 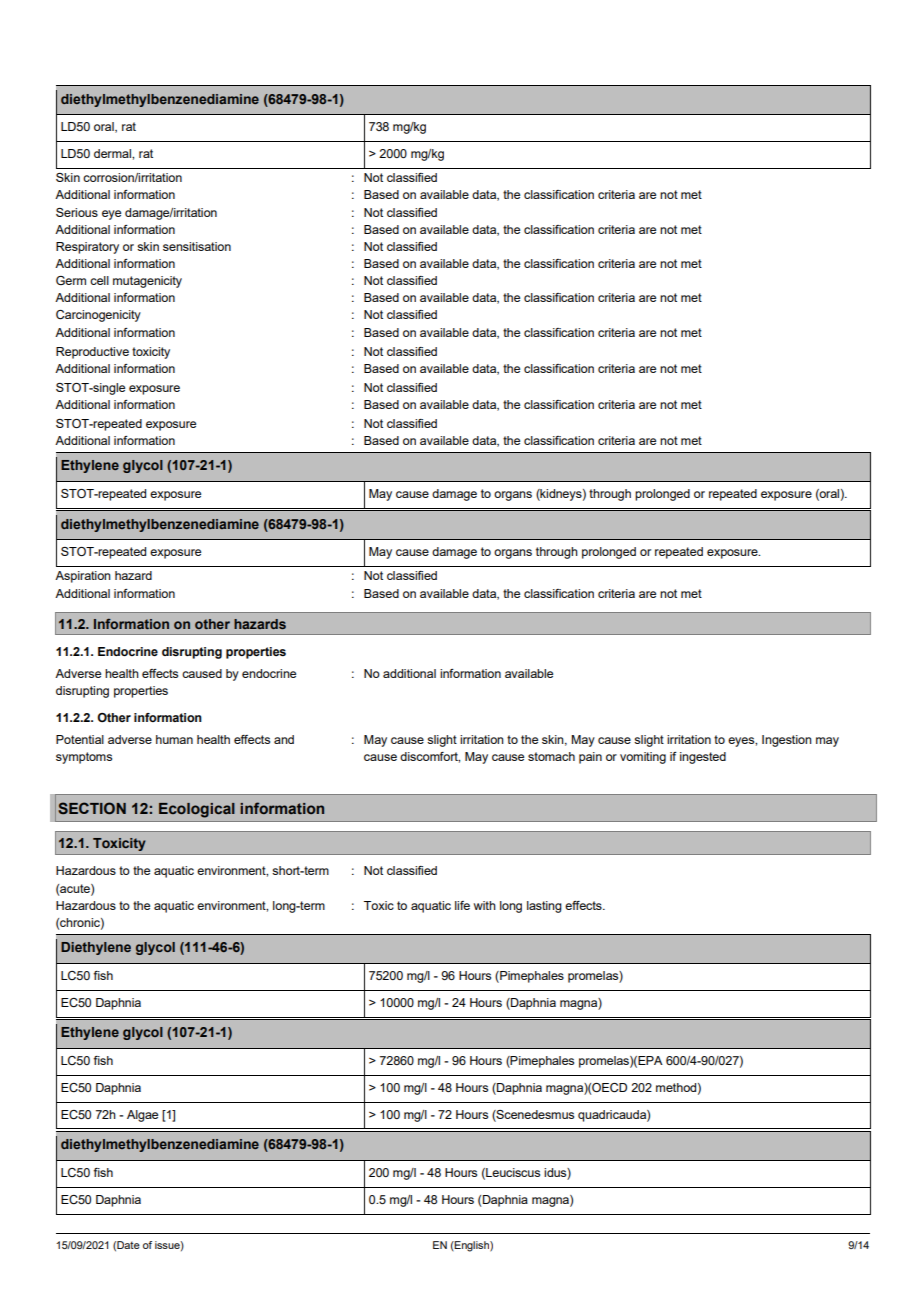 I want to click on with, so click(x=485, y=905).
